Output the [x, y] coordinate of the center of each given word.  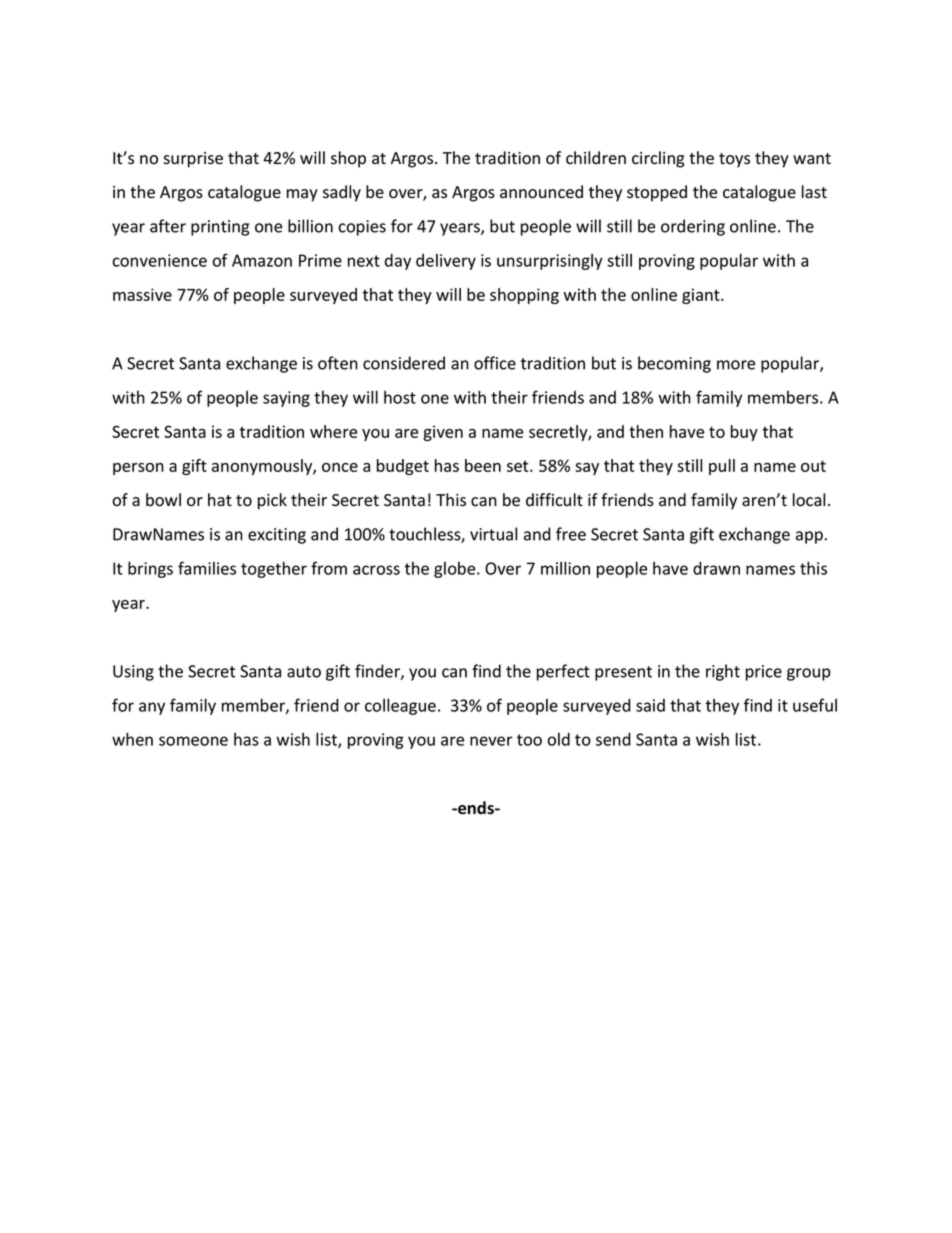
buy [744, 433]
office [495, 363]
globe [456, 570]
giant [702, 296]
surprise [193, 160]
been [483, 465]
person [138, 469]
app [809, 537]
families [207, 568]
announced [541, 192]
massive [142, 294]
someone [193, 741]
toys [734, 160]
